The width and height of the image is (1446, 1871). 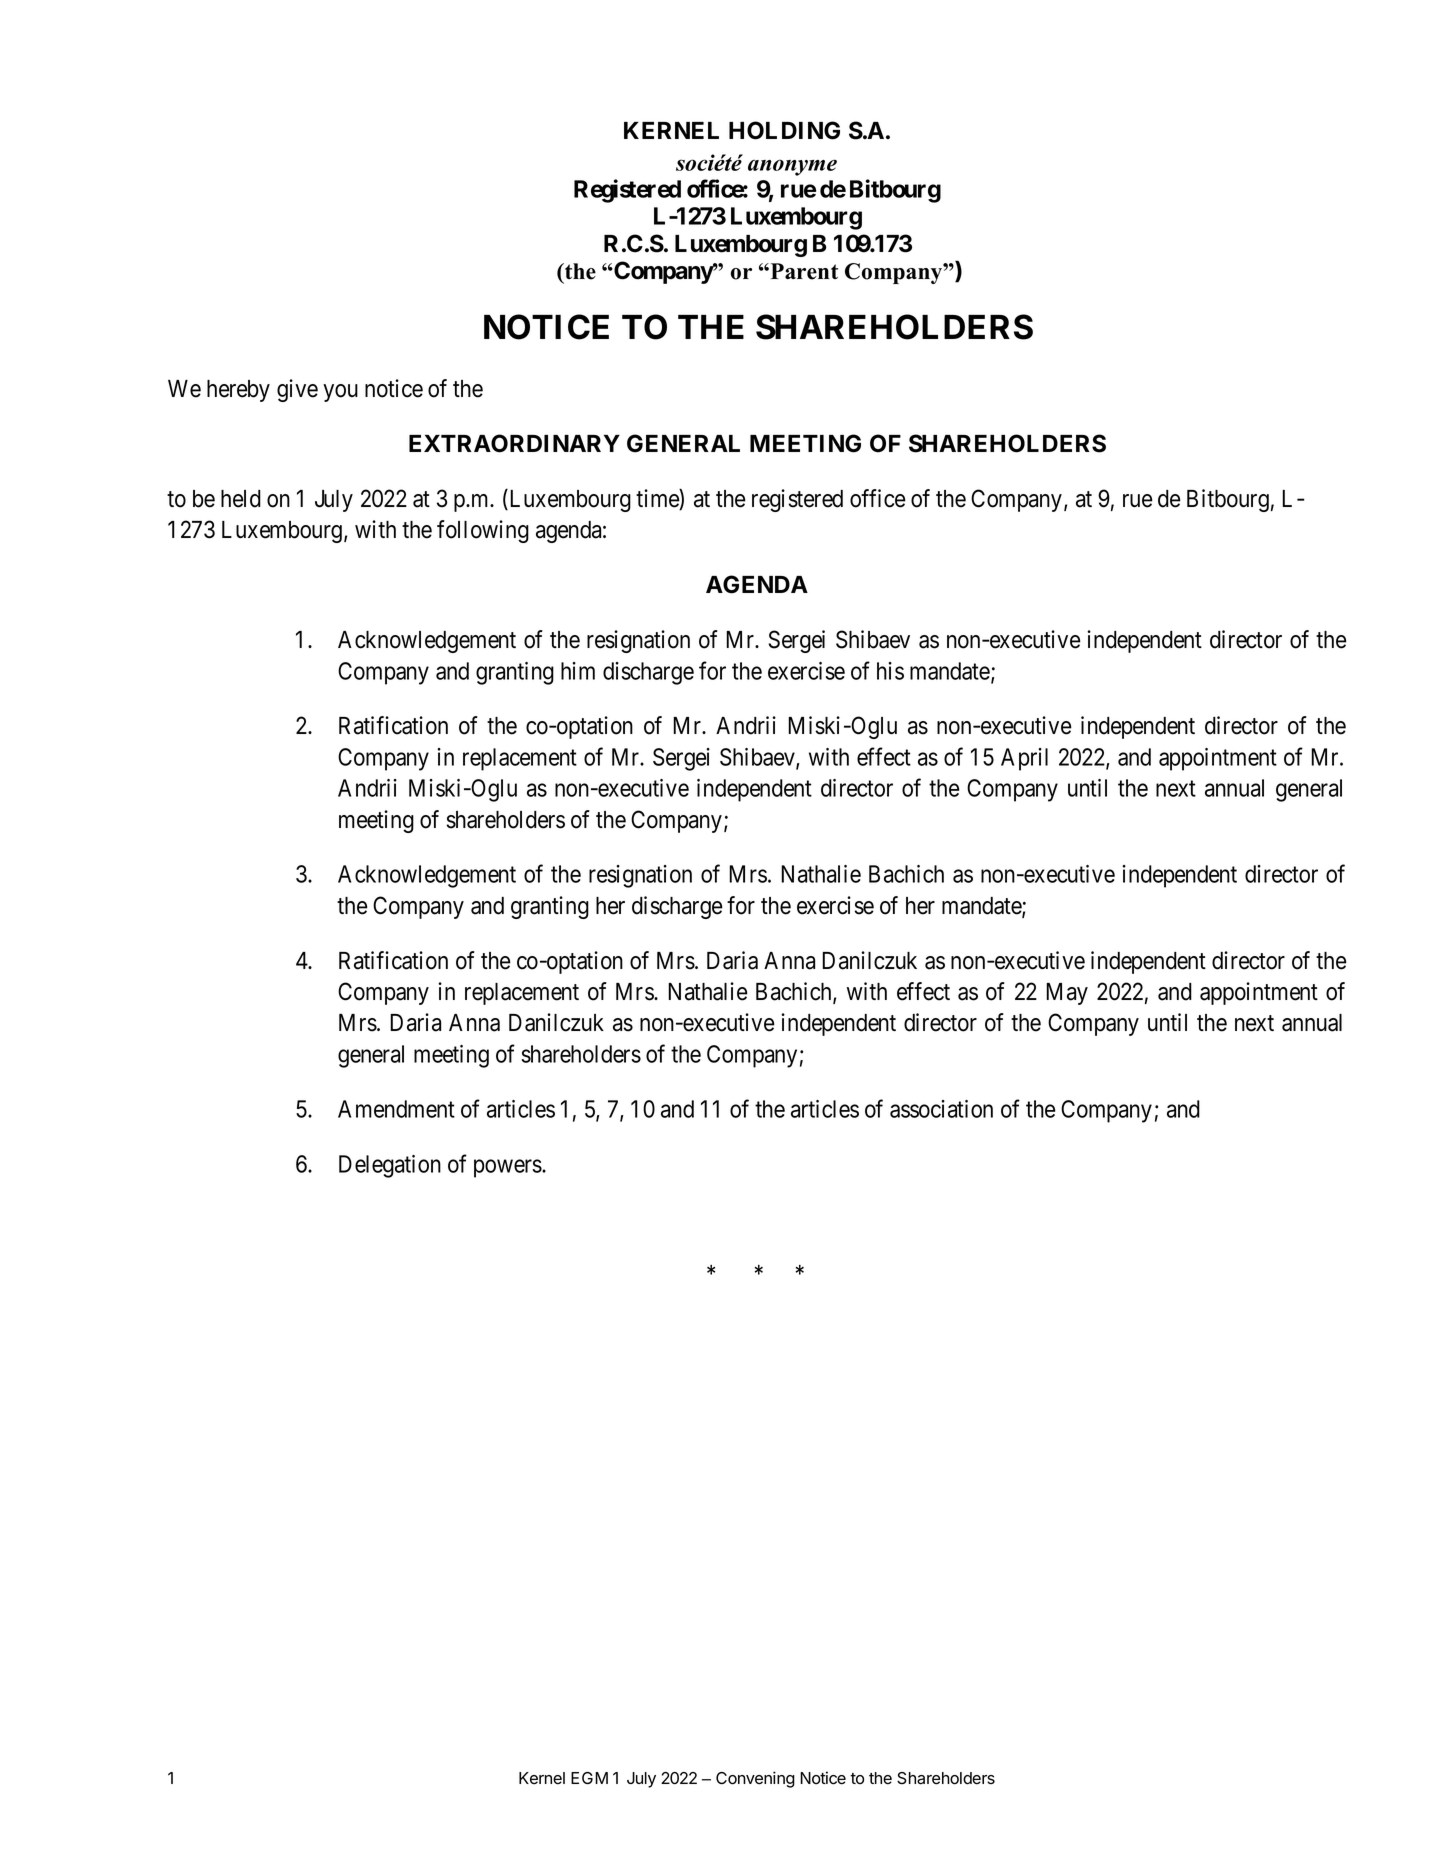 I want to click on Convening, so click(x=755, y=1779).
